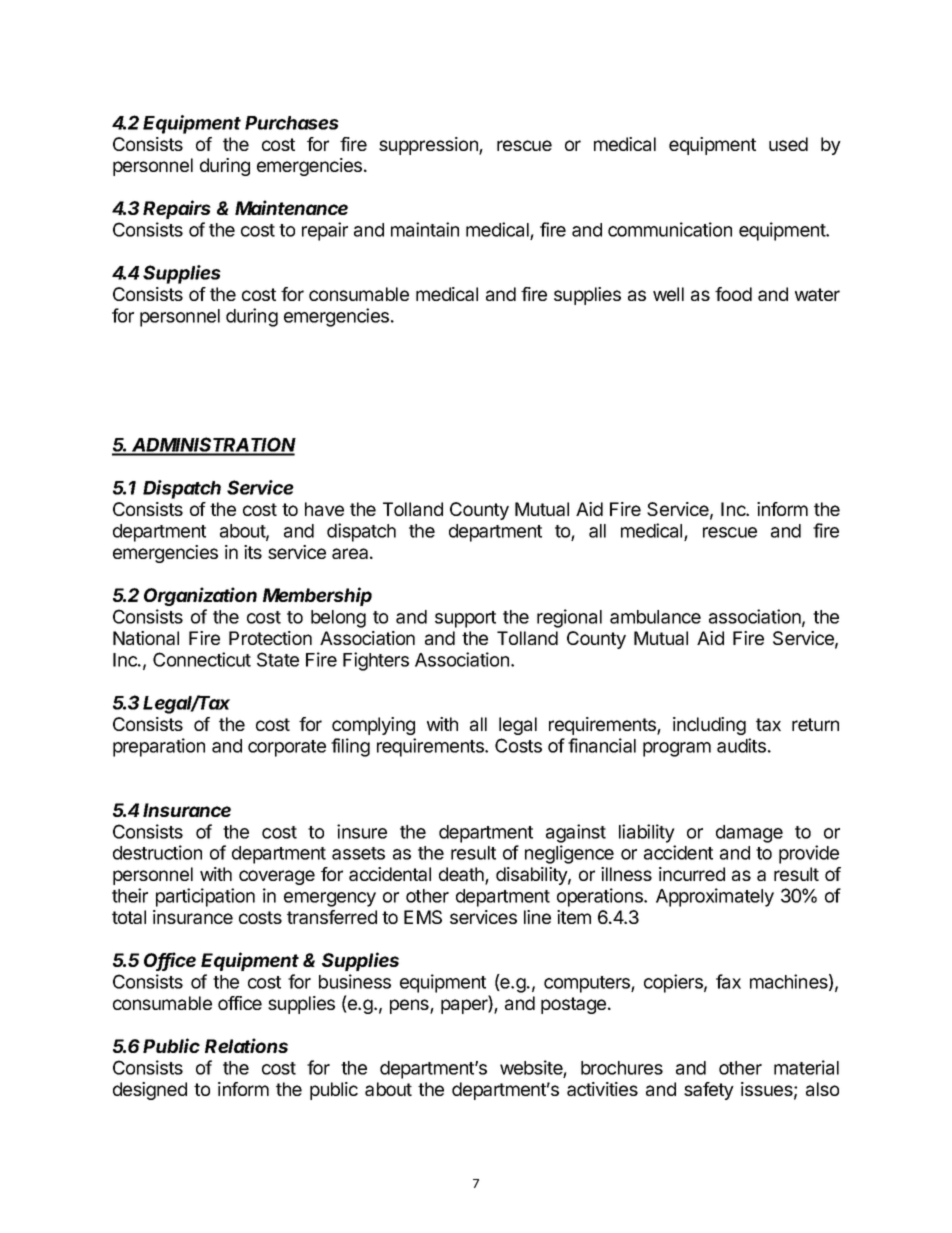 The image size is (952, 1233). I want to click on Relations, so click(246, 1045).
